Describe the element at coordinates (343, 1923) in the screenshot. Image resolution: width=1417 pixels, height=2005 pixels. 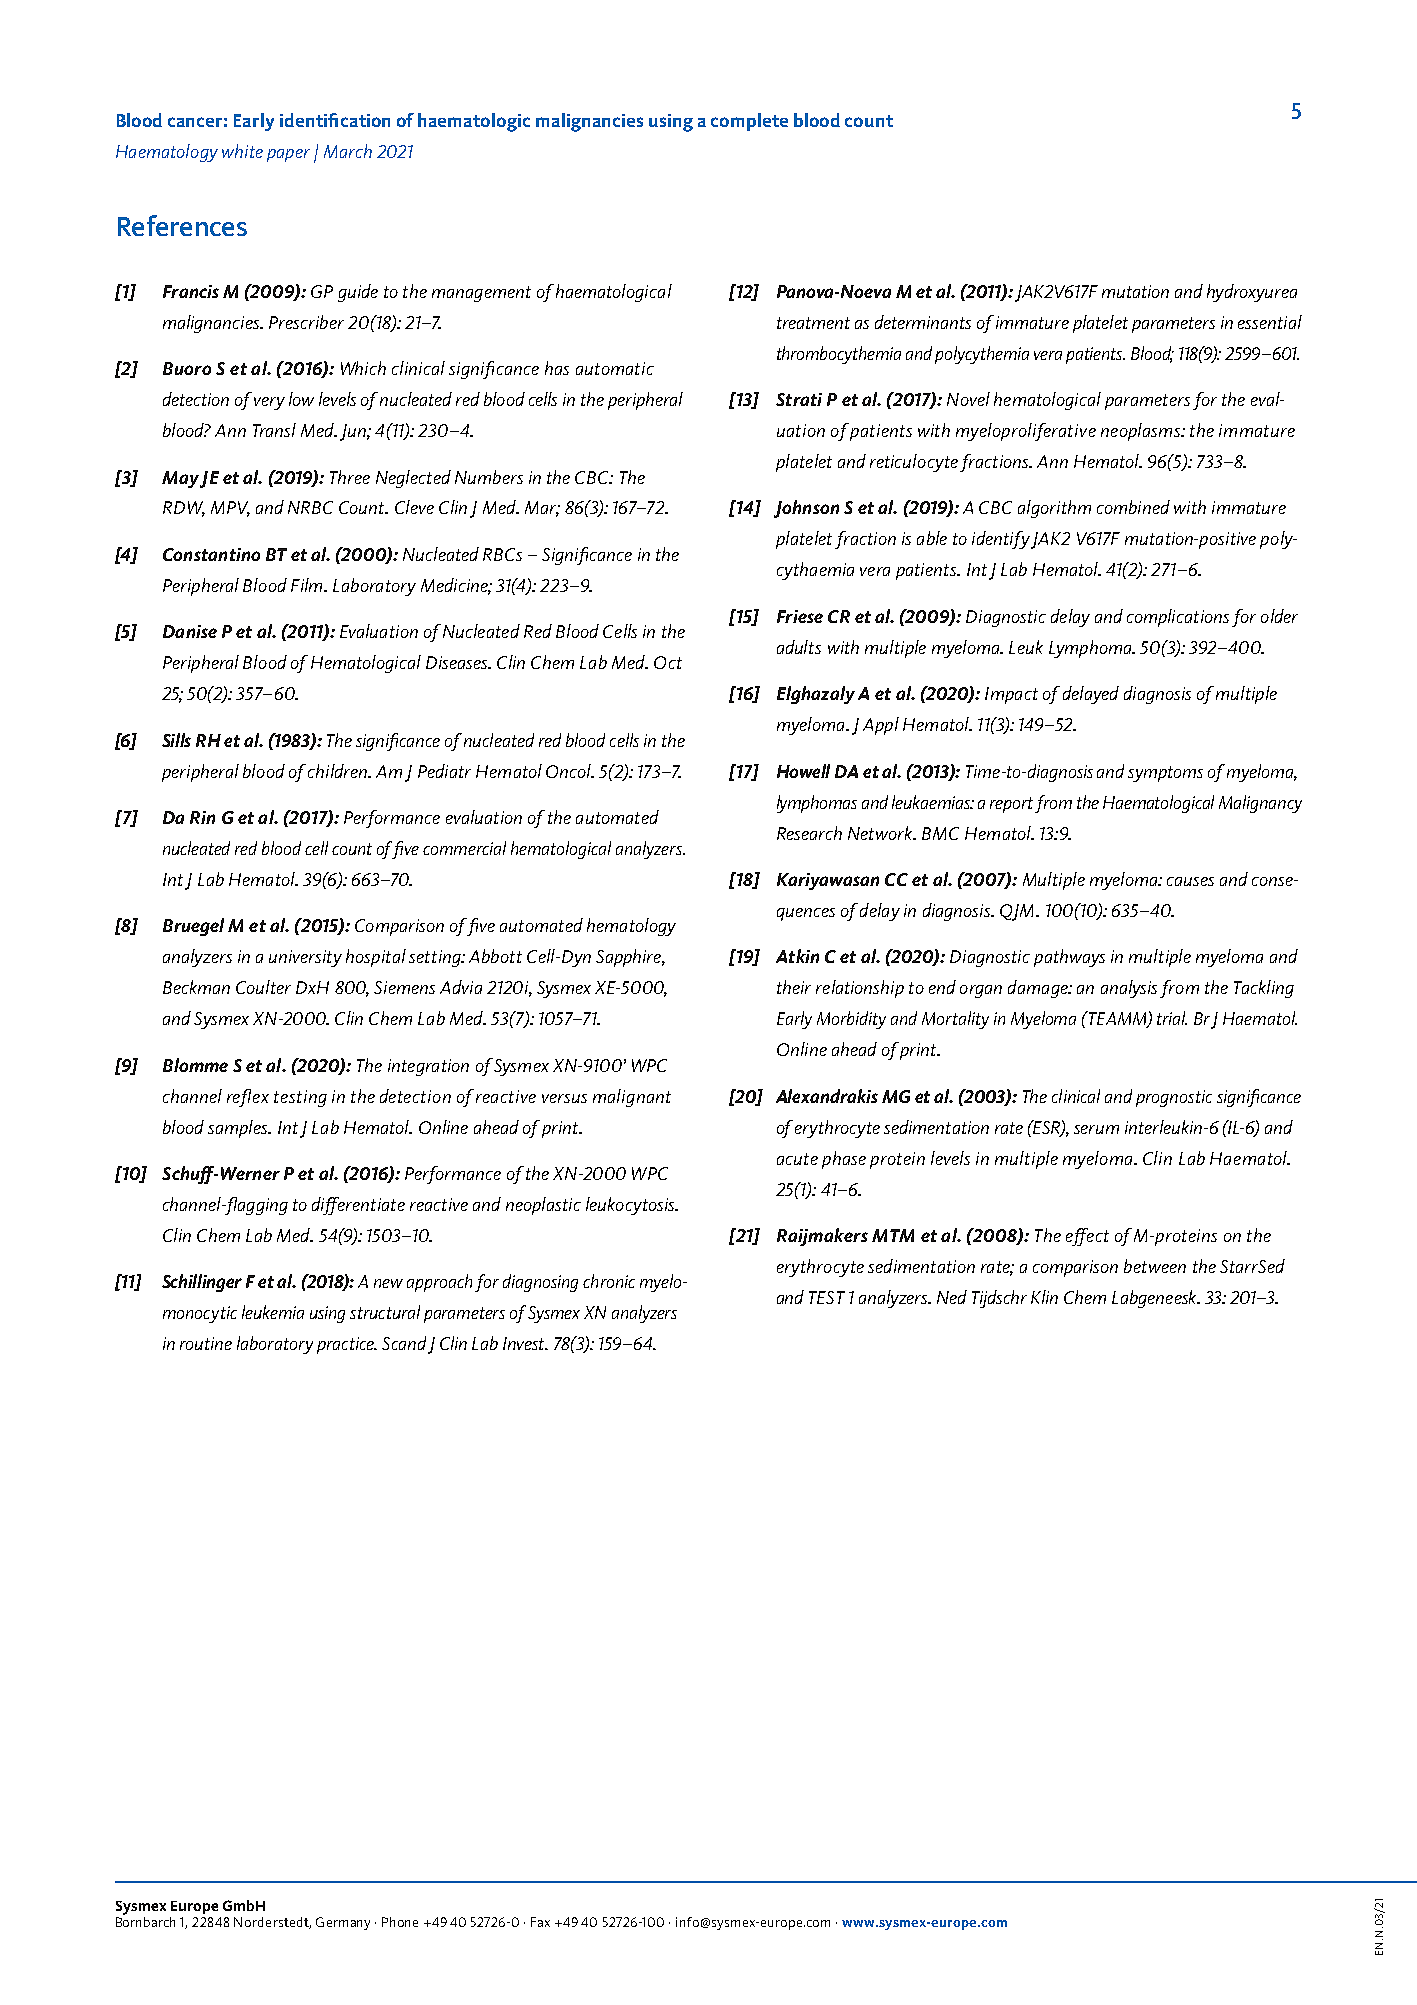
I see `Germany` at that location.
